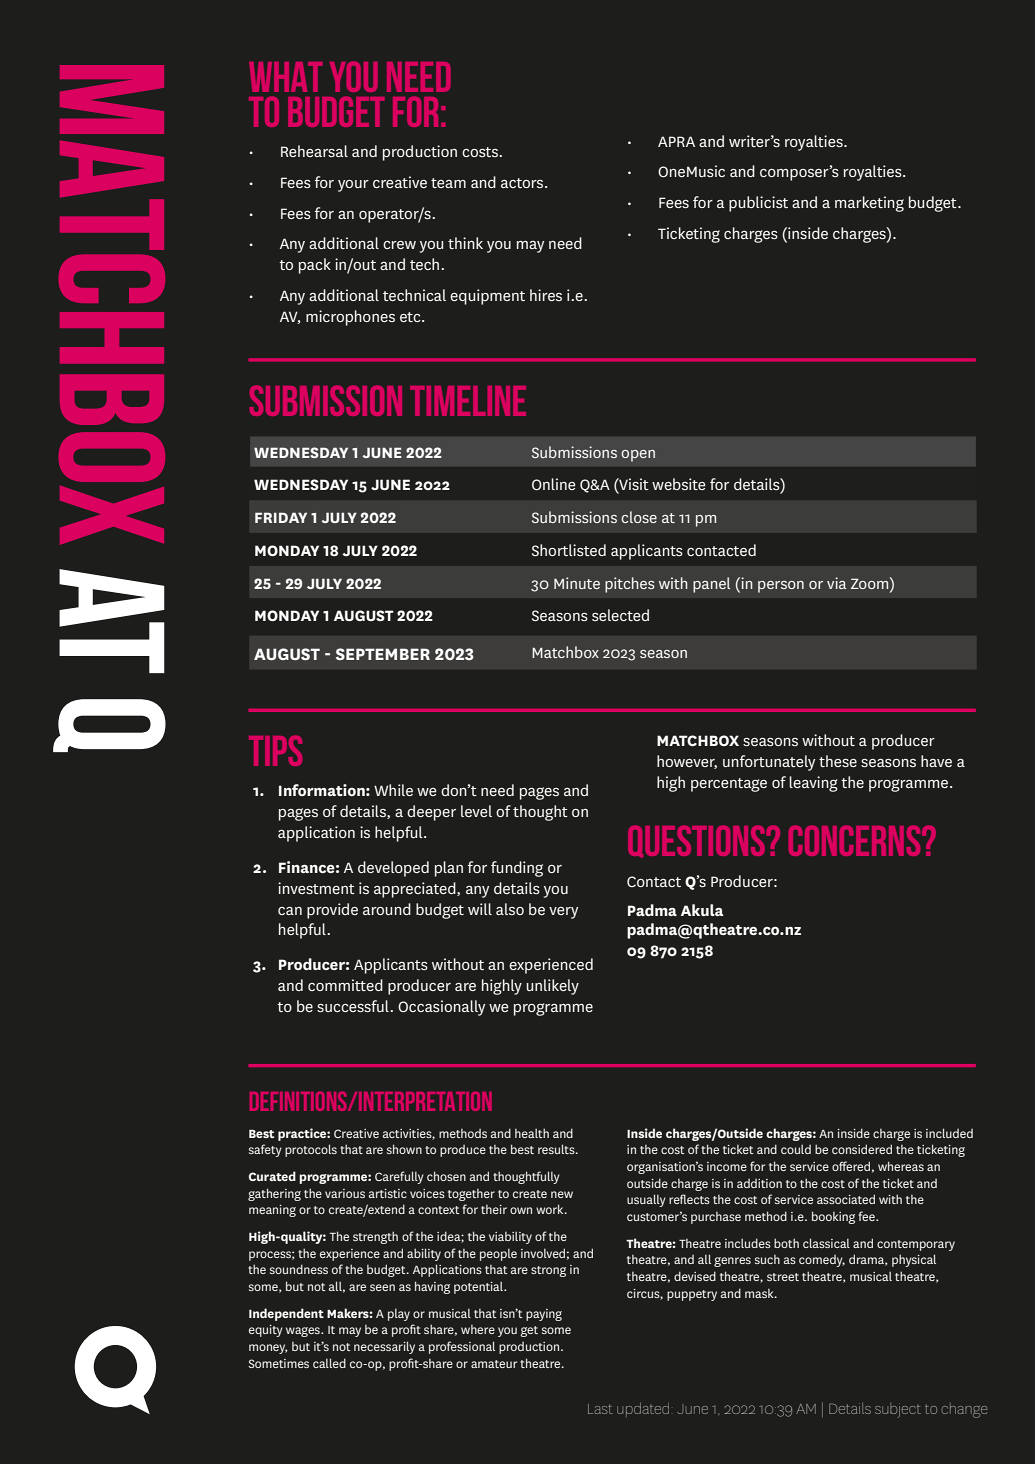 This screenshot has width=1035, height=1464. Describe the element at coordinates (871, 583) in the screenshot. I see `Zoom` at that location.
